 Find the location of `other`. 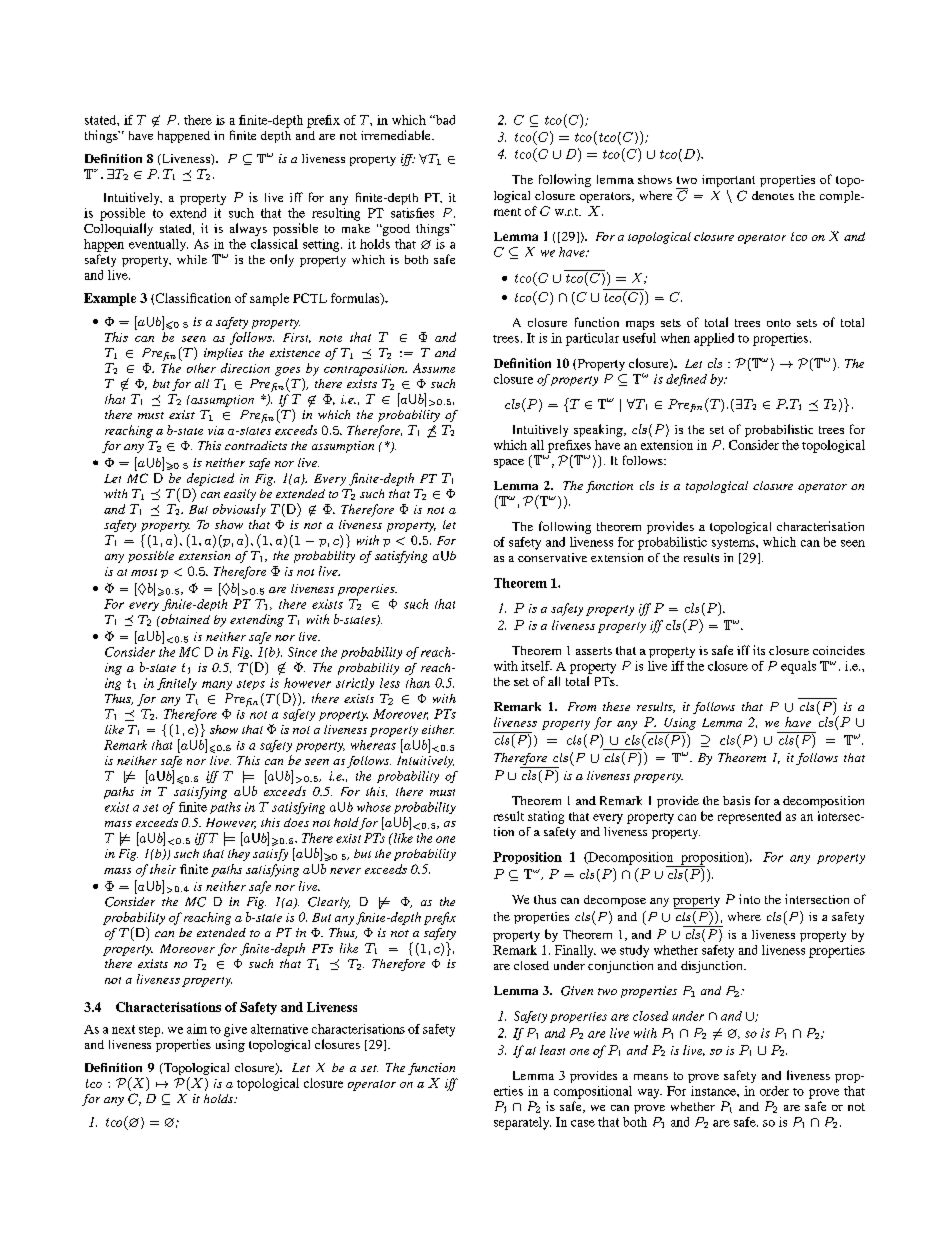

other is located at coordinates (201, 368).
